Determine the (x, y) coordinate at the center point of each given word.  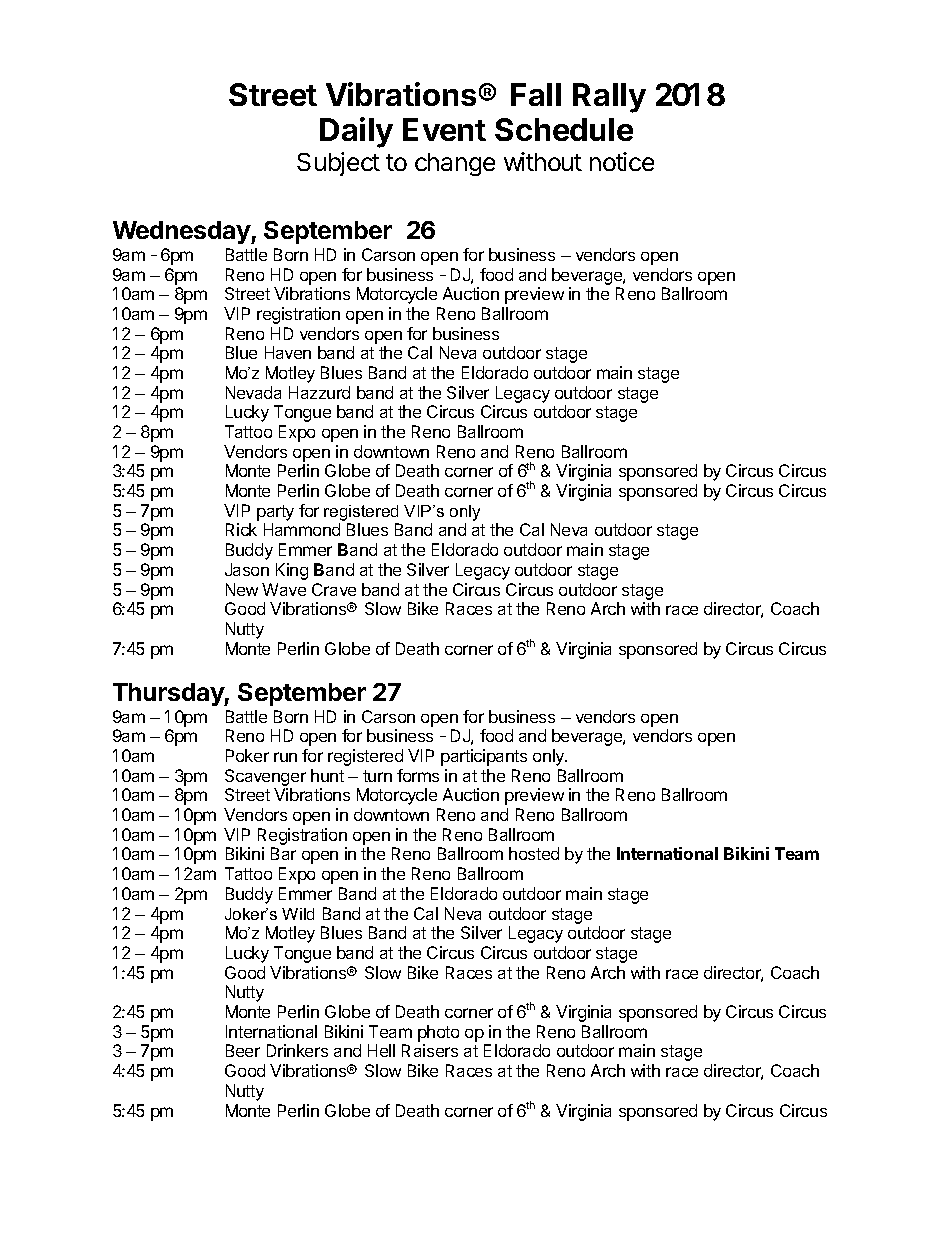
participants (484, 757)
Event (444, 129)
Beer (243, 1050)
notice (622, 161)
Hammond (302, 529)
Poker (247, 755)
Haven (288, 352)
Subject (338, 164)
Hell (381, 1050)
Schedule (564, 129)
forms (418, 775)
